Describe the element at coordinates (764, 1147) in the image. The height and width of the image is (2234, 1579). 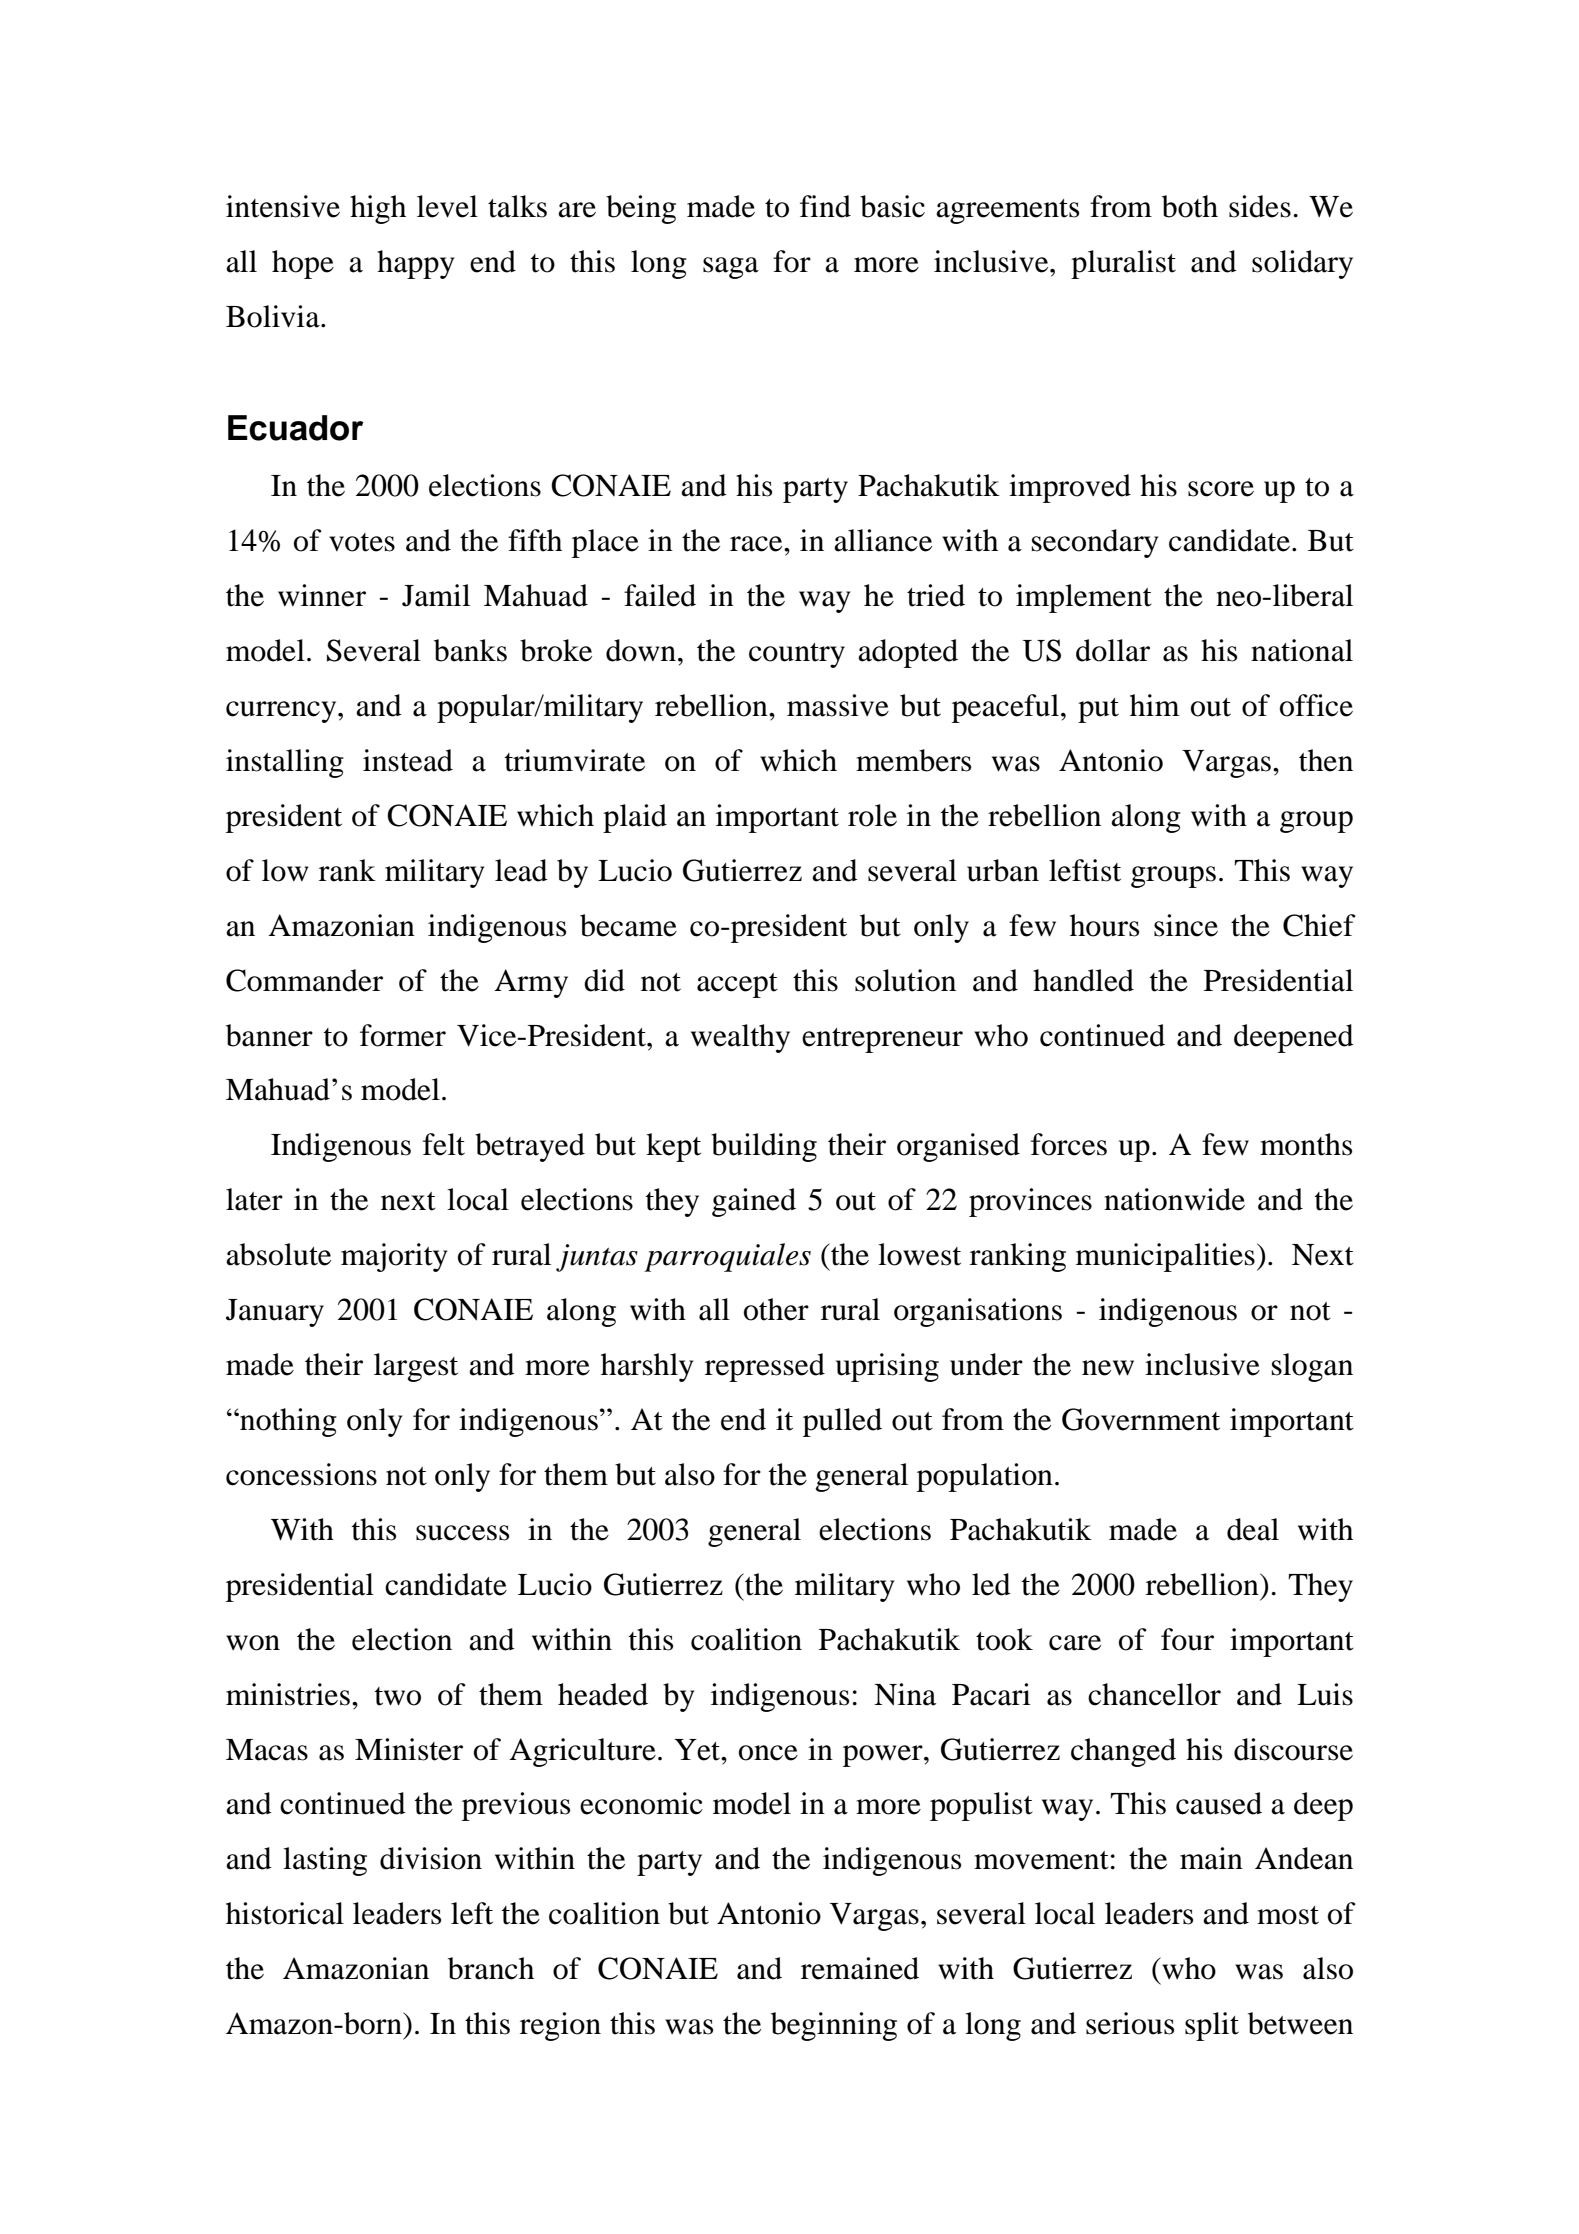
I see `building` at that location.
